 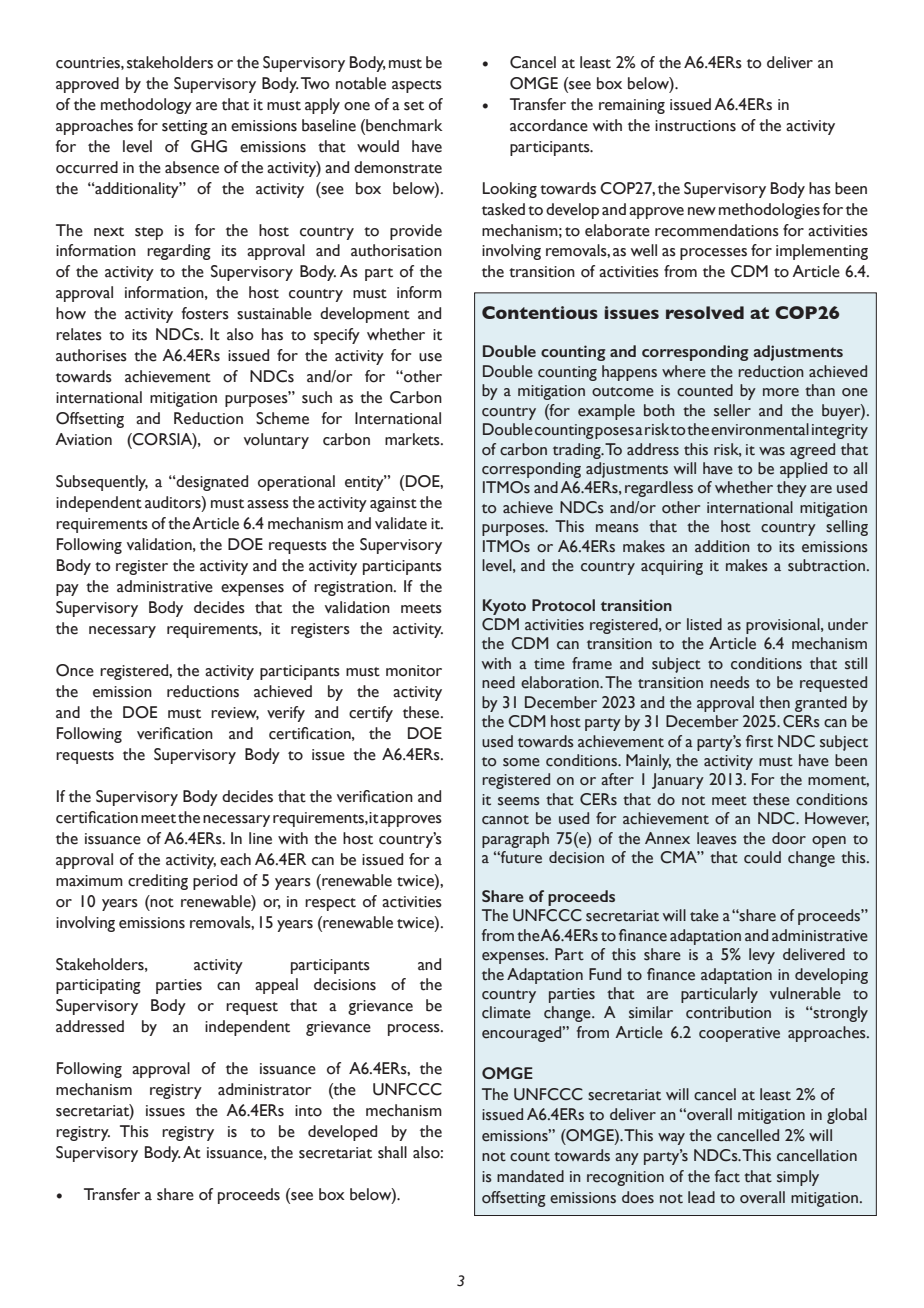 I want to click on methodology, so click(x=146, y=106).
